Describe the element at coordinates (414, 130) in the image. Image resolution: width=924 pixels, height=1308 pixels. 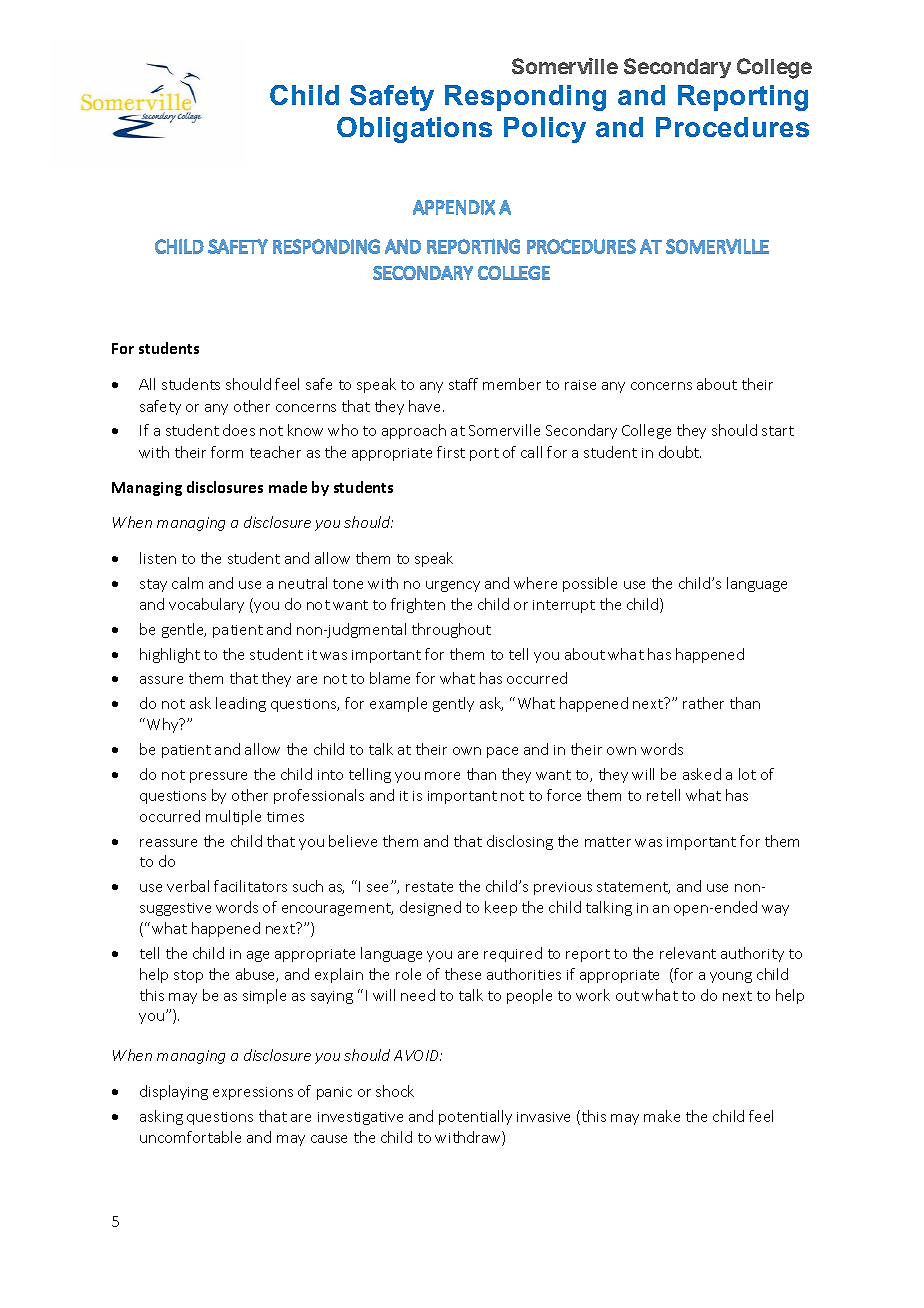
I see `Obligations` at that location.
